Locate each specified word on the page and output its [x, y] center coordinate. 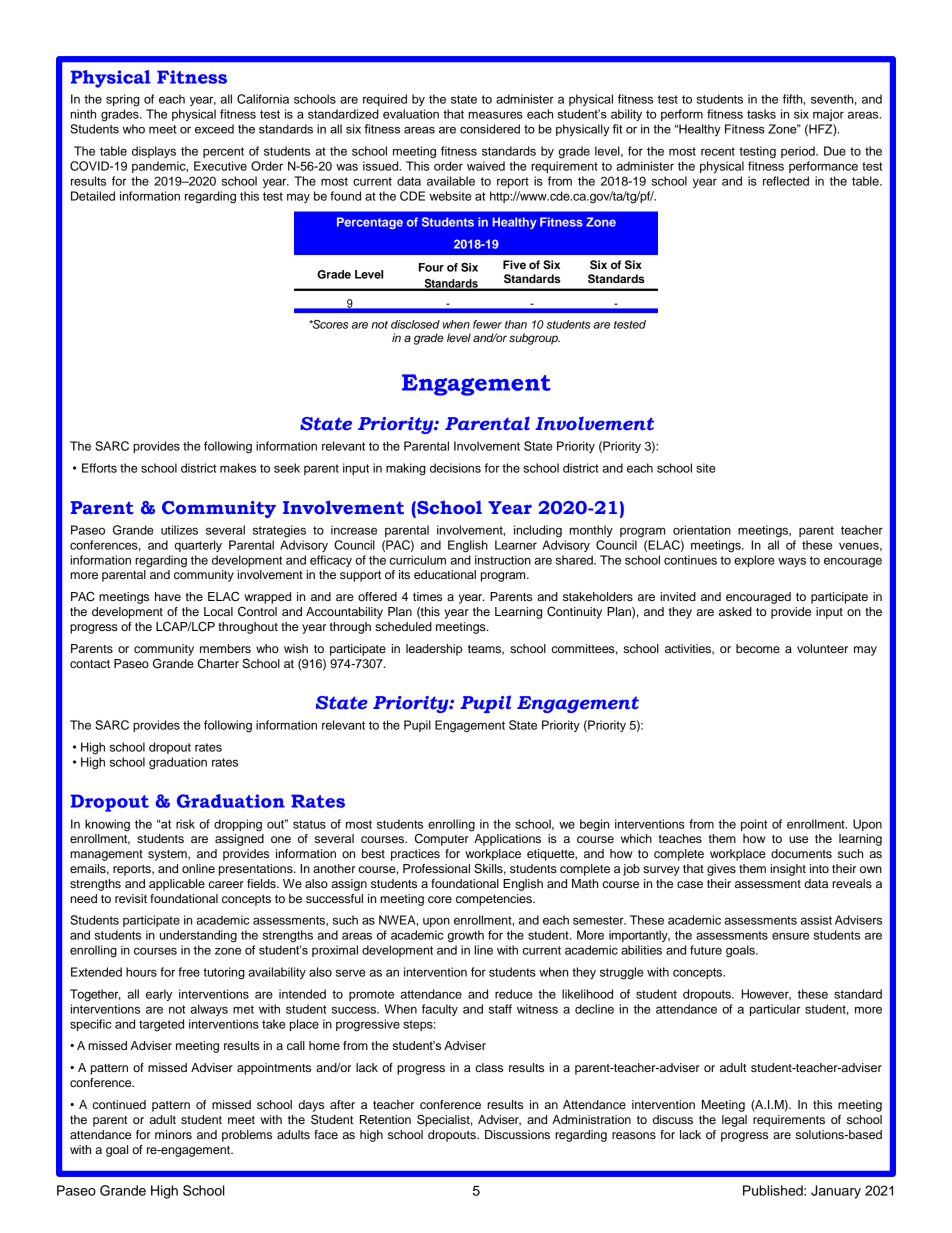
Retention [385, 1119]
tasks [761, 114]
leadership [434, 650]
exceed [214, 129]
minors [173, 1134]
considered [490, 129]
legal [734, 1121]
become [758, 648]
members [225, 648]
